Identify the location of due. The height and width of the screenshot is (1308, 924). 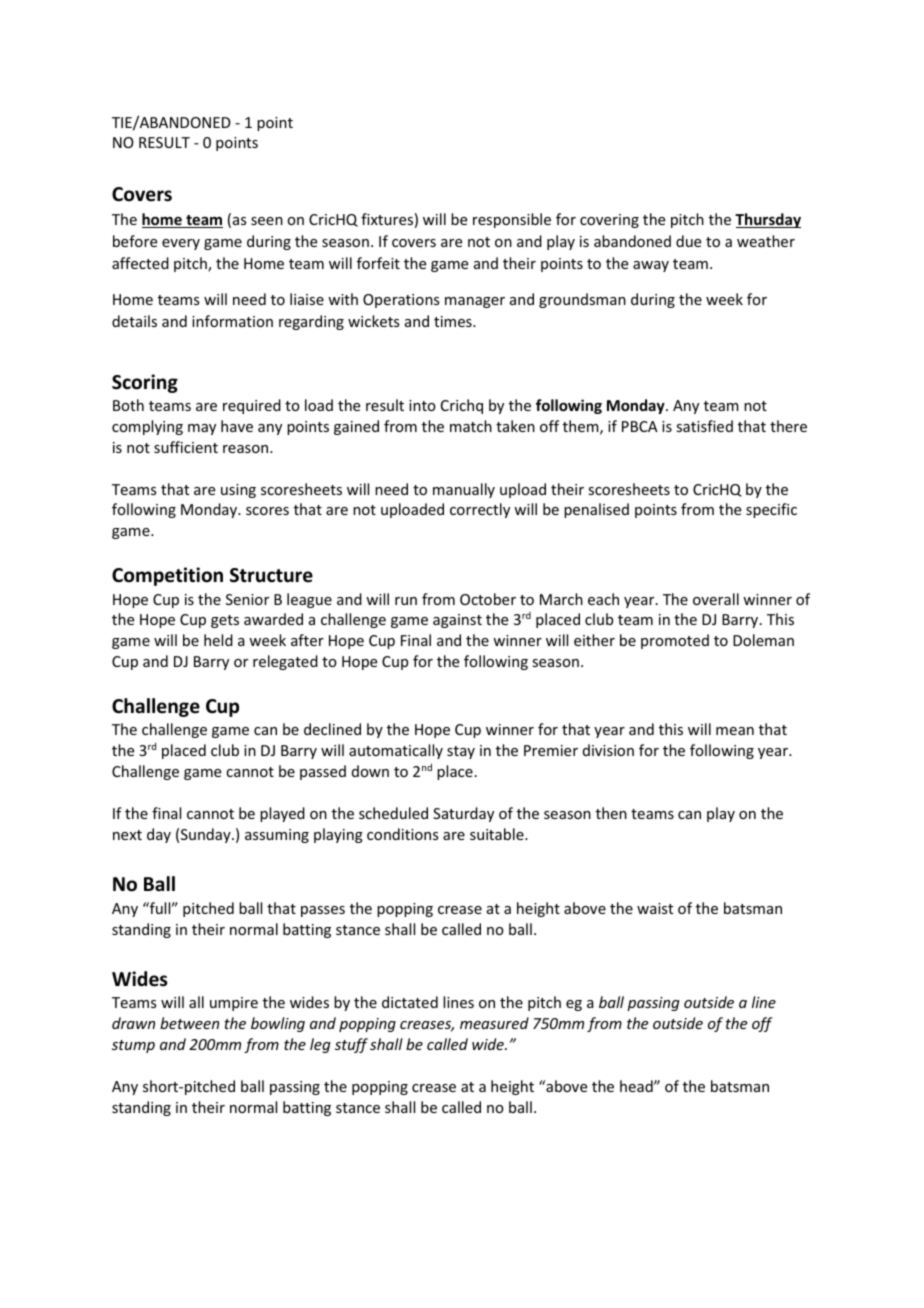
(688, 241).
